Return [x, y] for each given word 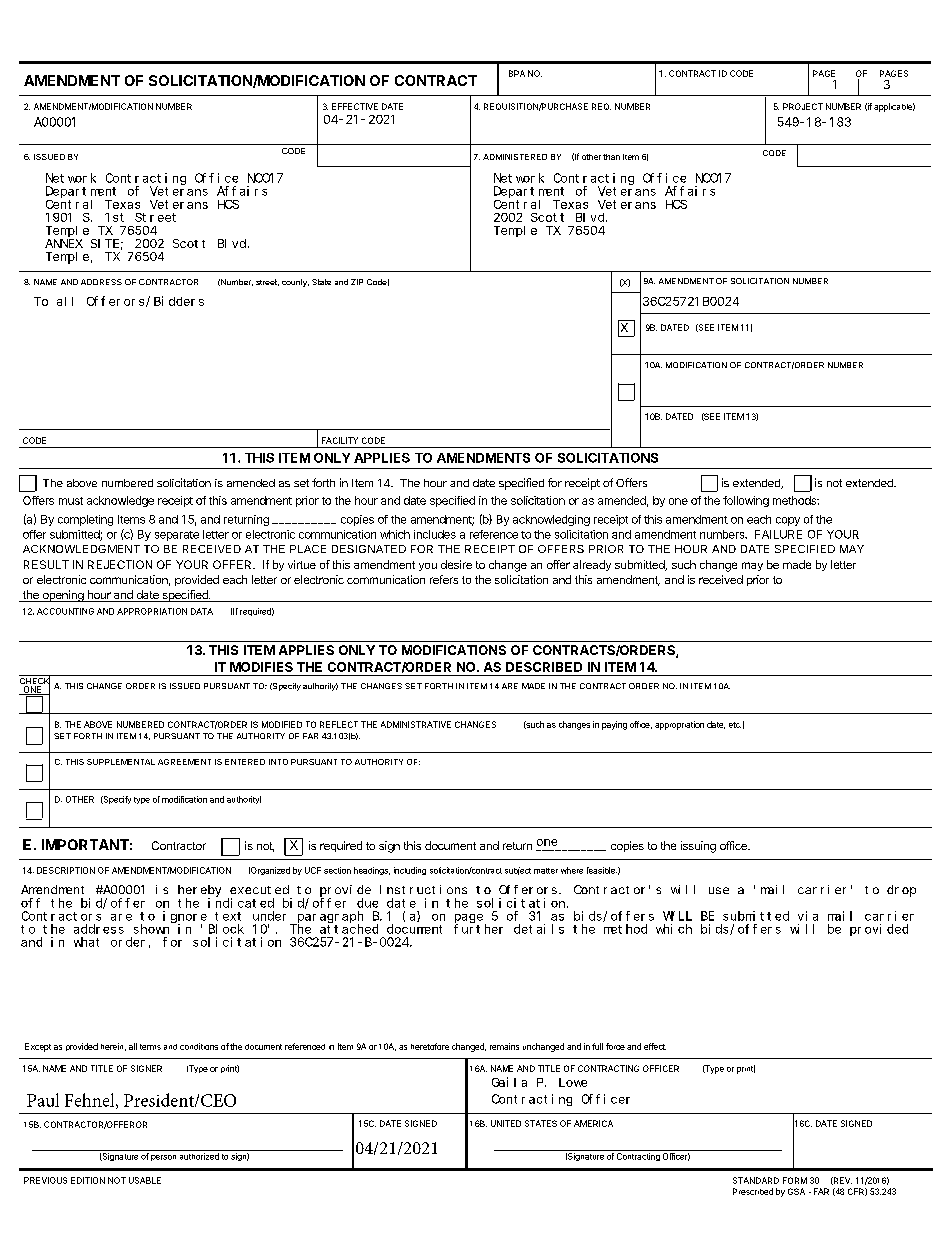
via [808, 916]
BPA [517, 73]
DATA [202, 611]
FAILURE [778, 534]
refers [444, 579]
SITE [105, 243]
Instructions [423, 889]
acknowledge [120, 501]
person [163, 1158]
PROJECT [803, 106]
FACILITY [340, 440]
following [746, 501]
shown [151, 929]
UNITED [506, 1123]
